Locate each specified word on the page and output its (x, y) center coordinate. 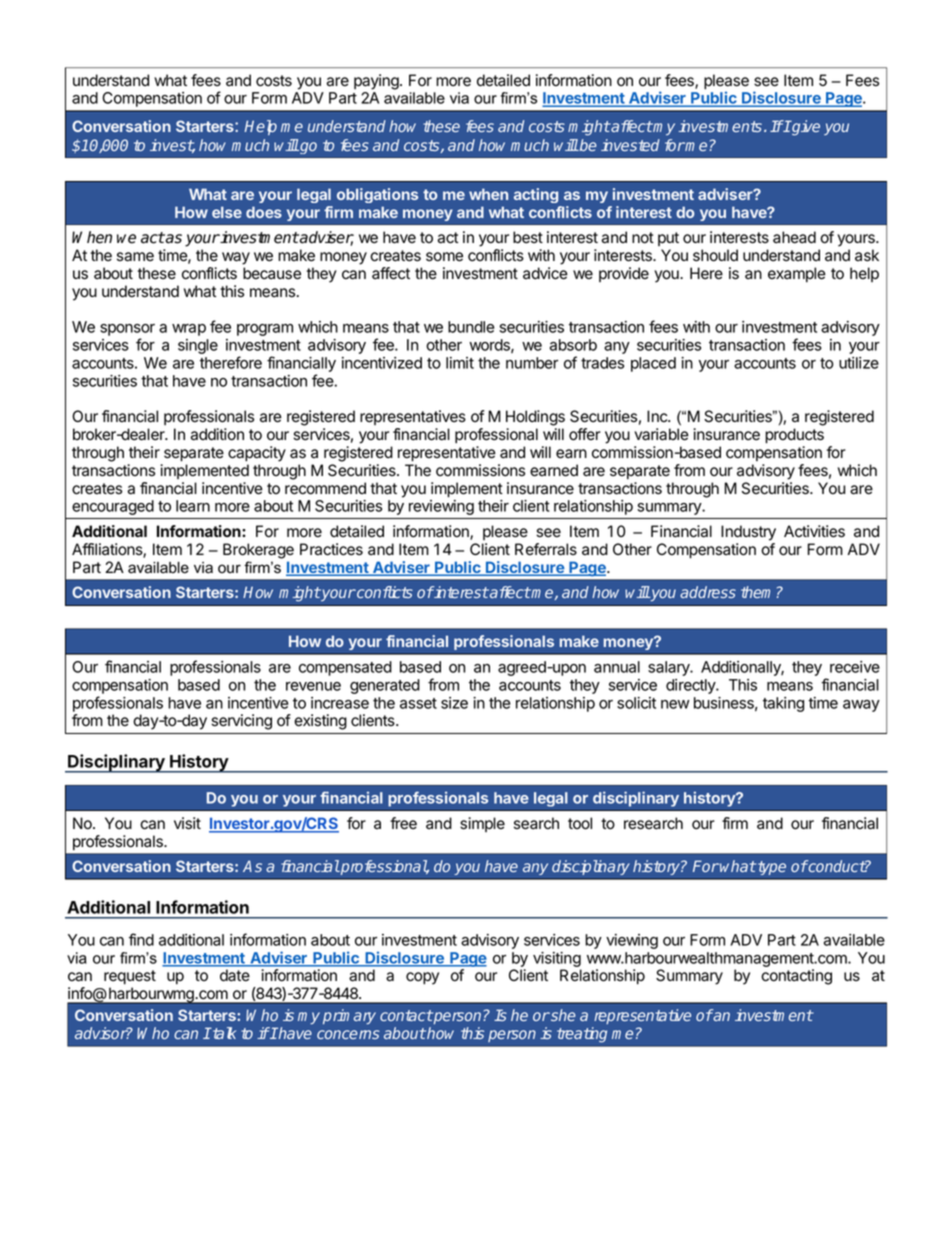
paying (377, 82)
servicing (242, 722)
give (805, 128)
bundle (471, 327)
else (227, 212)
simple (482, 824)
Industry (748, 533)
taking (783, 704)
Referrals (546, 549)
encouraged (113, 507)
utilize (859, 363)
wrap (189, 330)
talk (223, 1033)
